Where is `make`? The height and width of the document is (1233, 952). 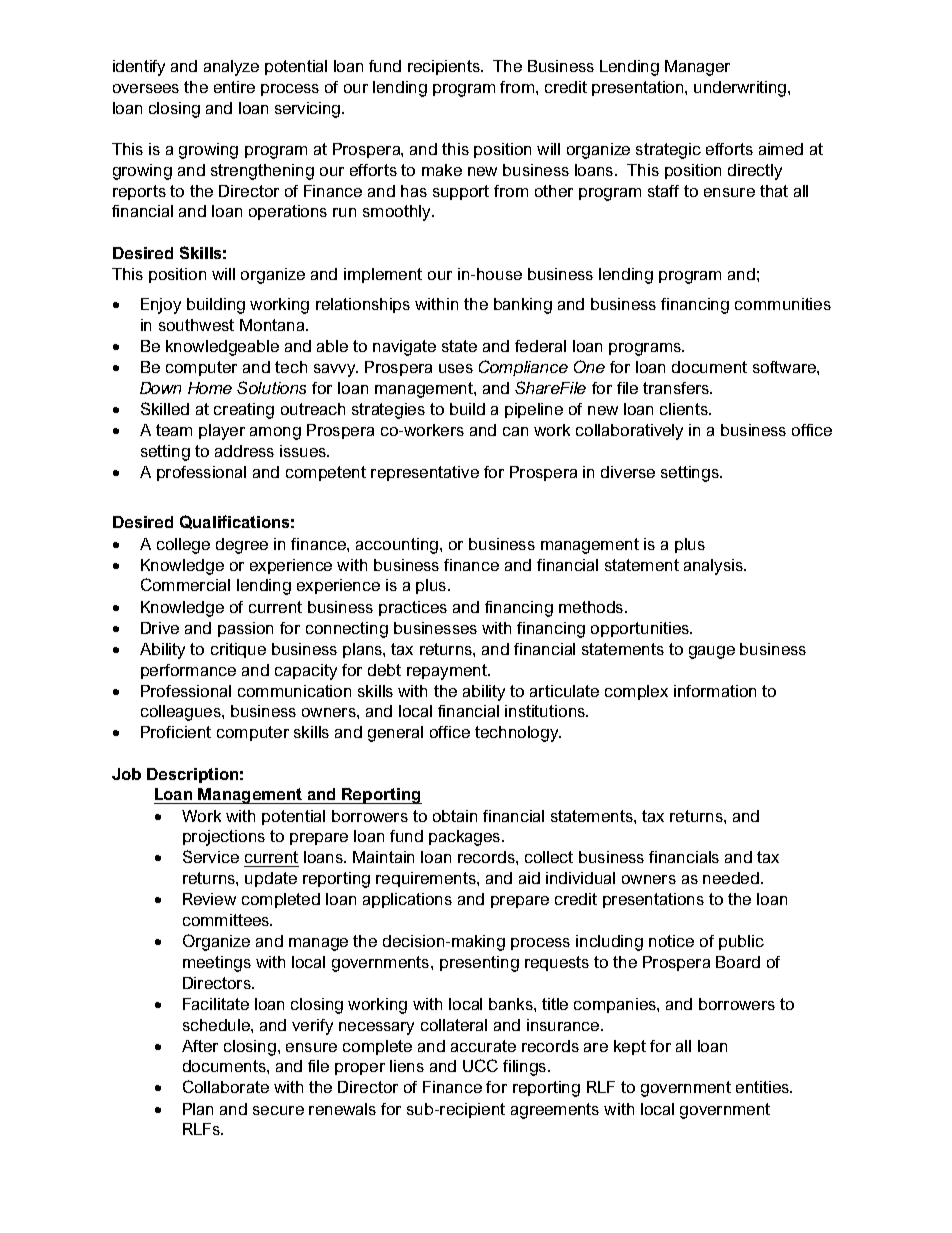 make is located at coordinates (442, 170).
